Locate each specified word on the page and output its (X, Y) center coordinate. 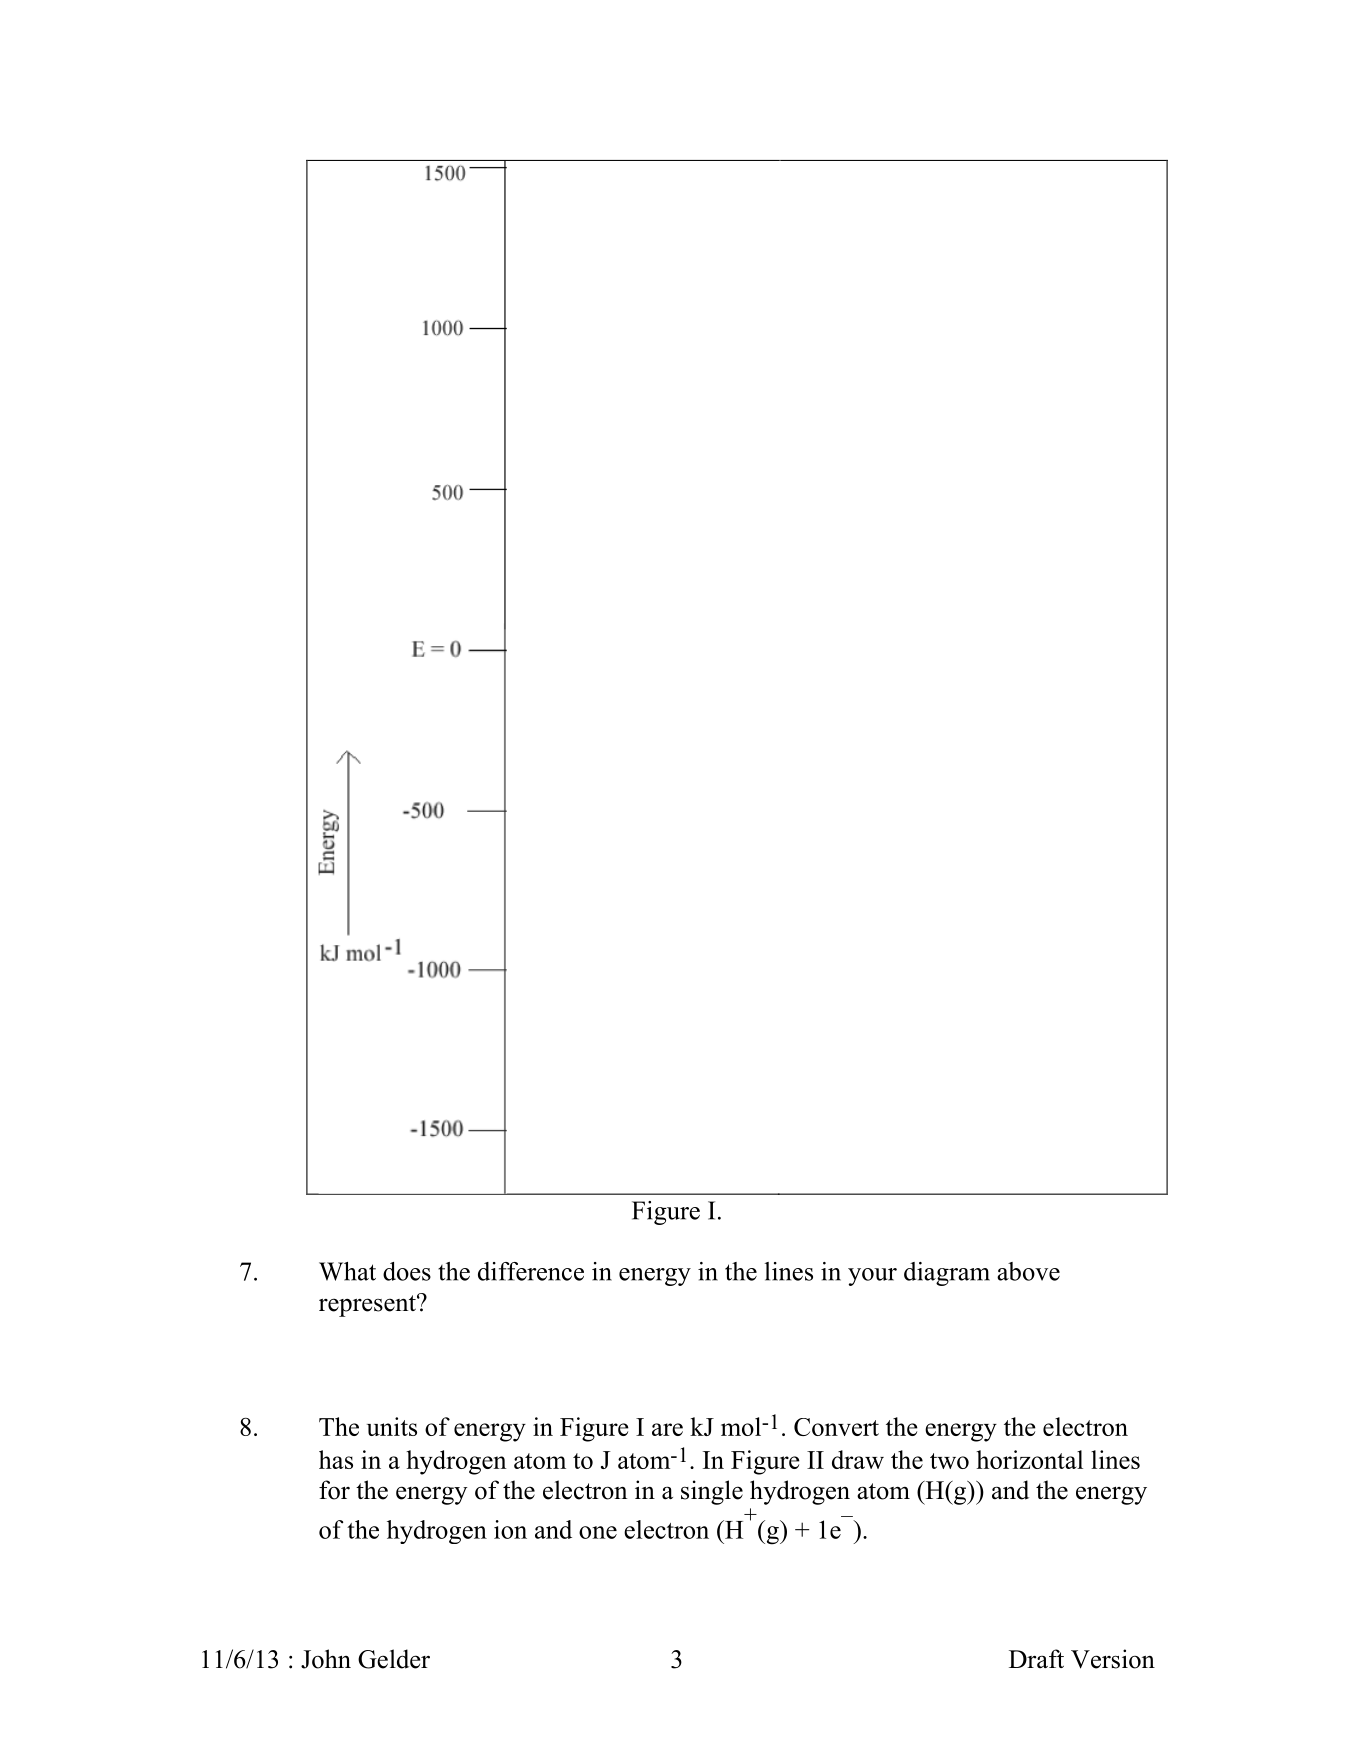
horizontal (1029, 1459)
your (872, 1277)
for (334, 1490)
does (407, 1271)
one (598, 1532)
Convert (836, 1427)
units (392, 1426)
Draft (1036, 1659)
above (1028, 1271)
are (667, 1429)
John (326, 1659)
